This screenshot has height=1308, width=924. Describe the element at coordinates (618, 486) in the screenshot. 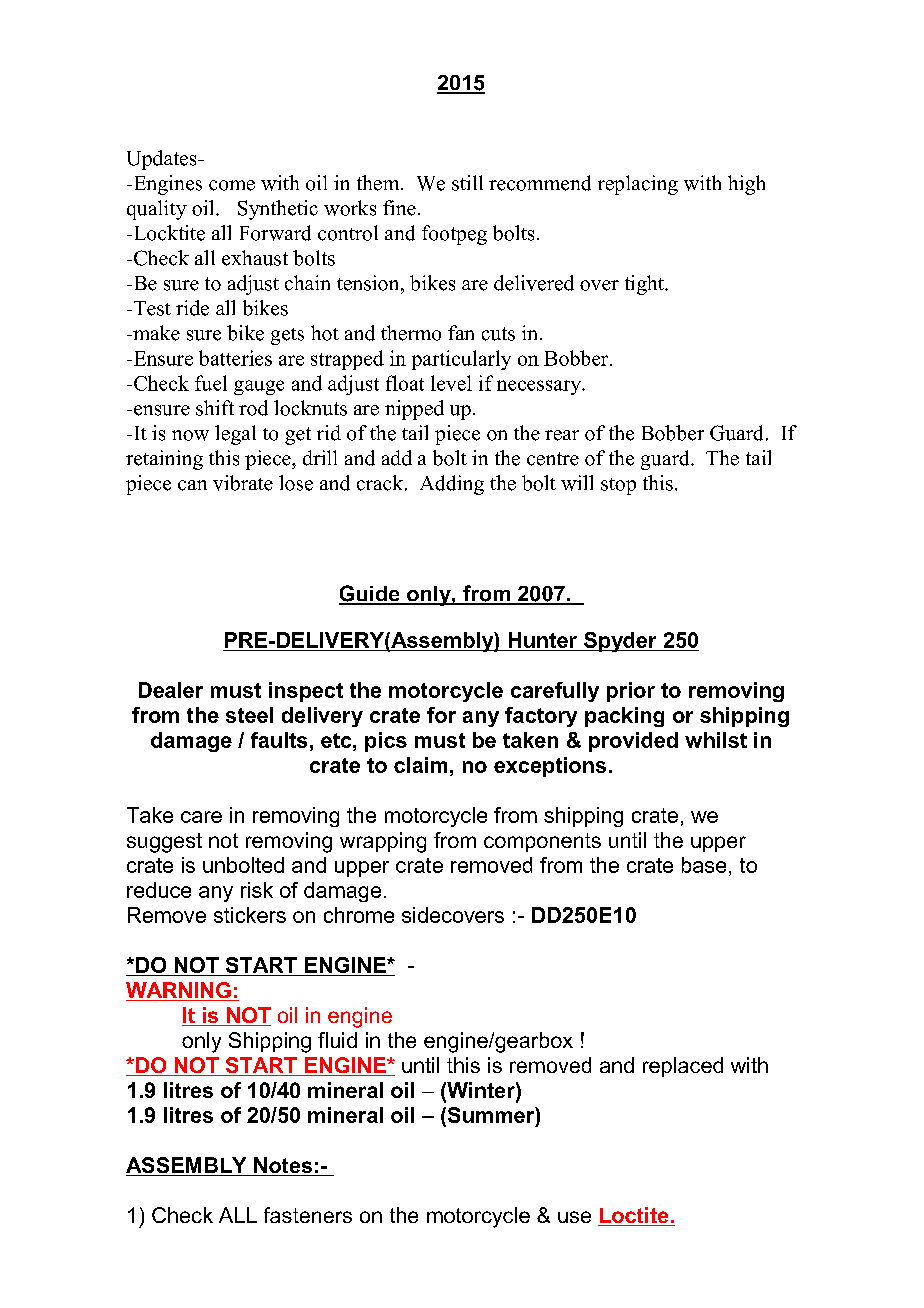

I see `stop` at that location.
